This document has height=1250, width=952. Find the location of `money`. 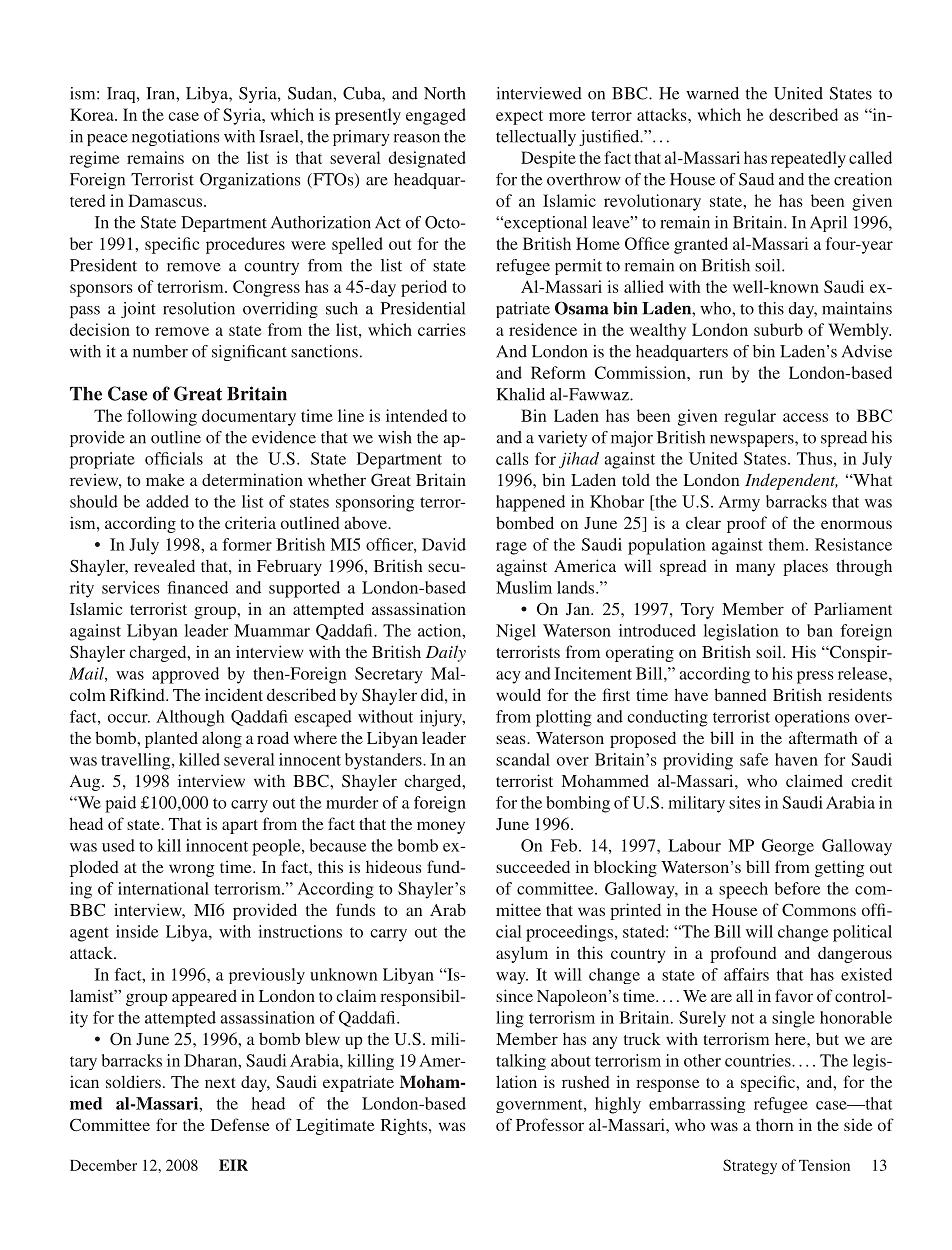

money is located at coordinates (441, 827).
